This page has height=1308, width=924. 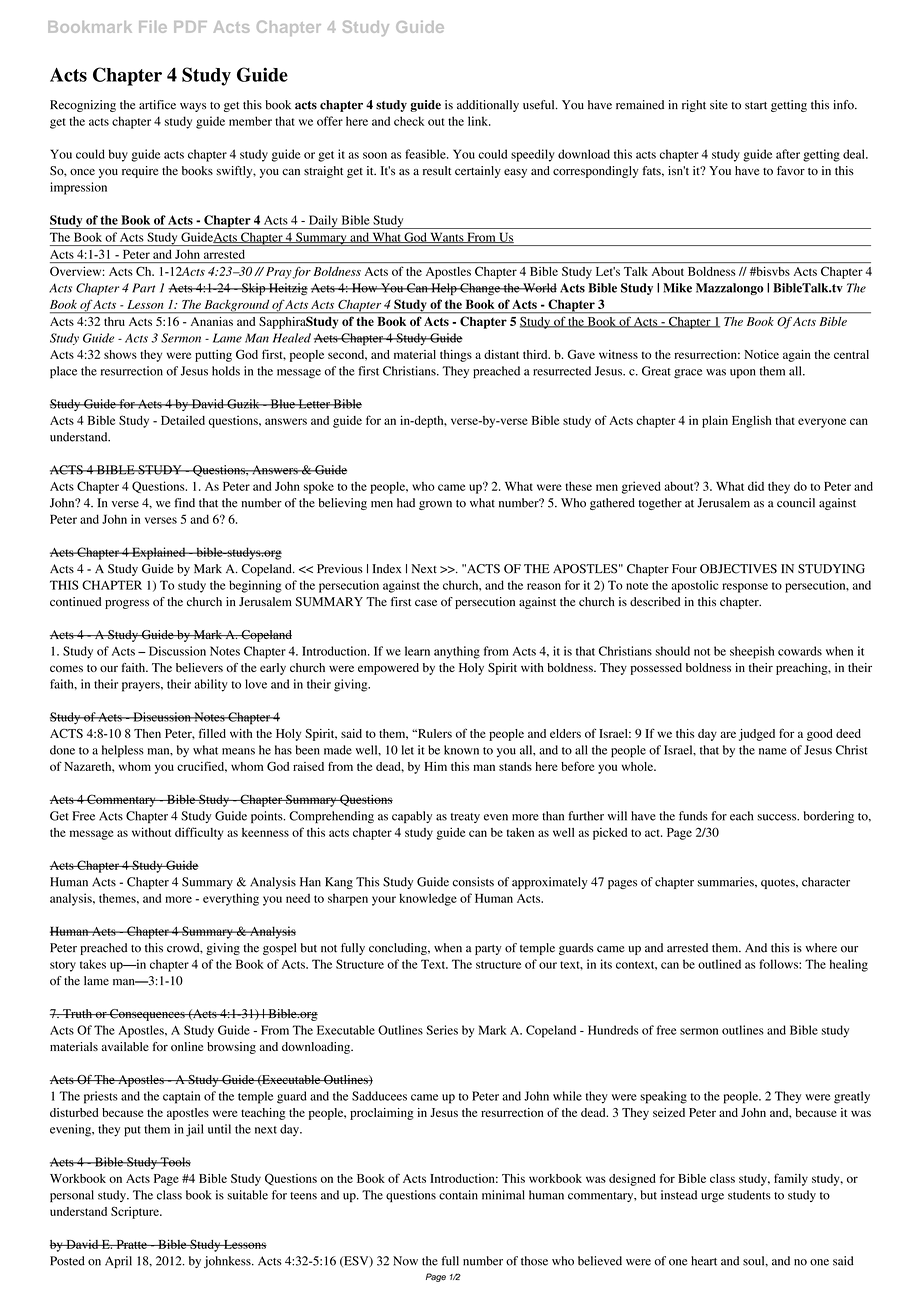 I want to click on Scripture, so click(x=136, y=1212).
